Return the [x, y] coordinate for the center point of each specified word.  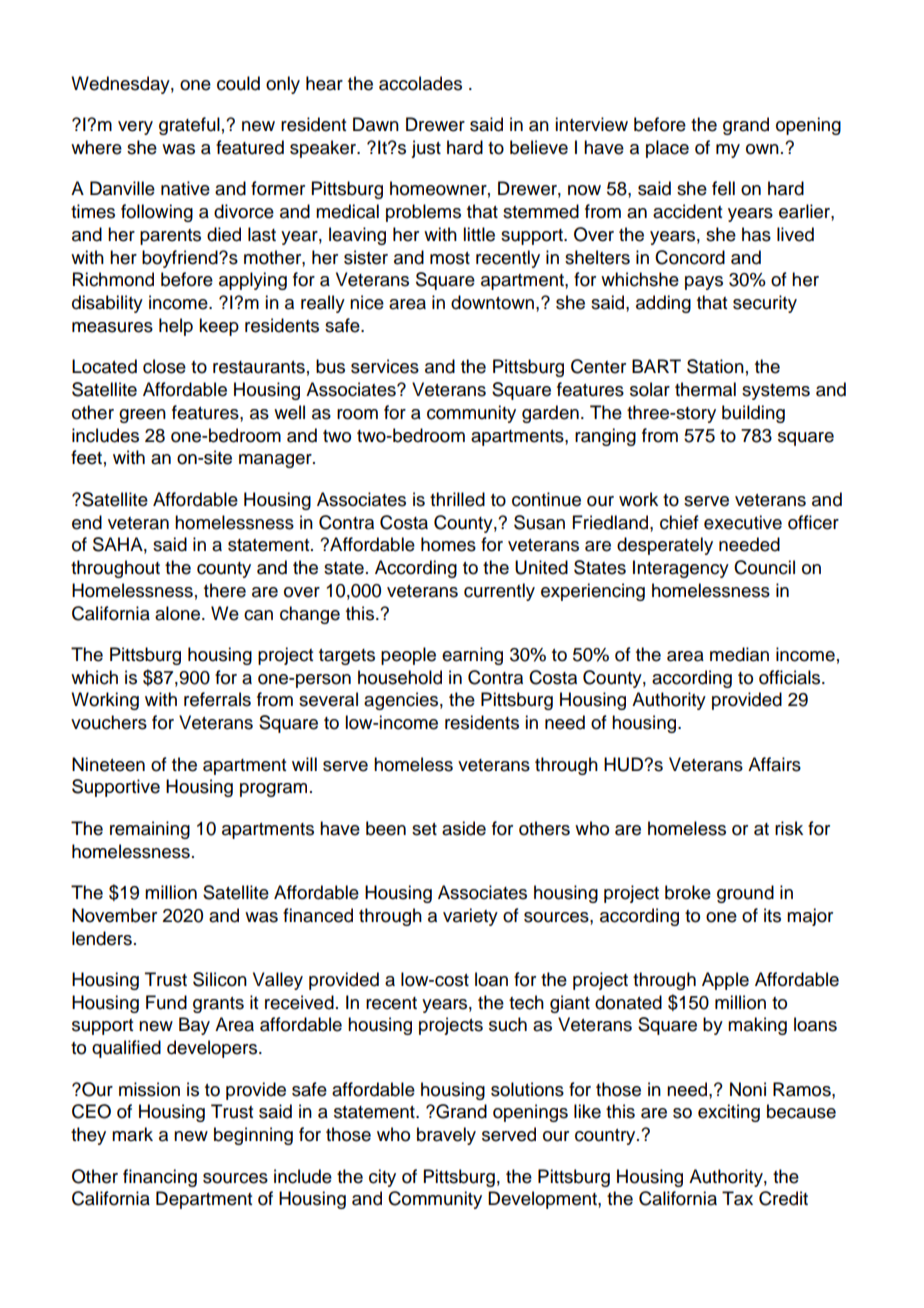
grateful [189, 126]
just [426, 149]
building [753, 414]
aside [464, 828]
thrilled [457, 499]
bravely [446, 1136]
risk [789, 828]
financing [160, 1178]
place [667, 149]
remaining [150, 830]
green [142, 416]
